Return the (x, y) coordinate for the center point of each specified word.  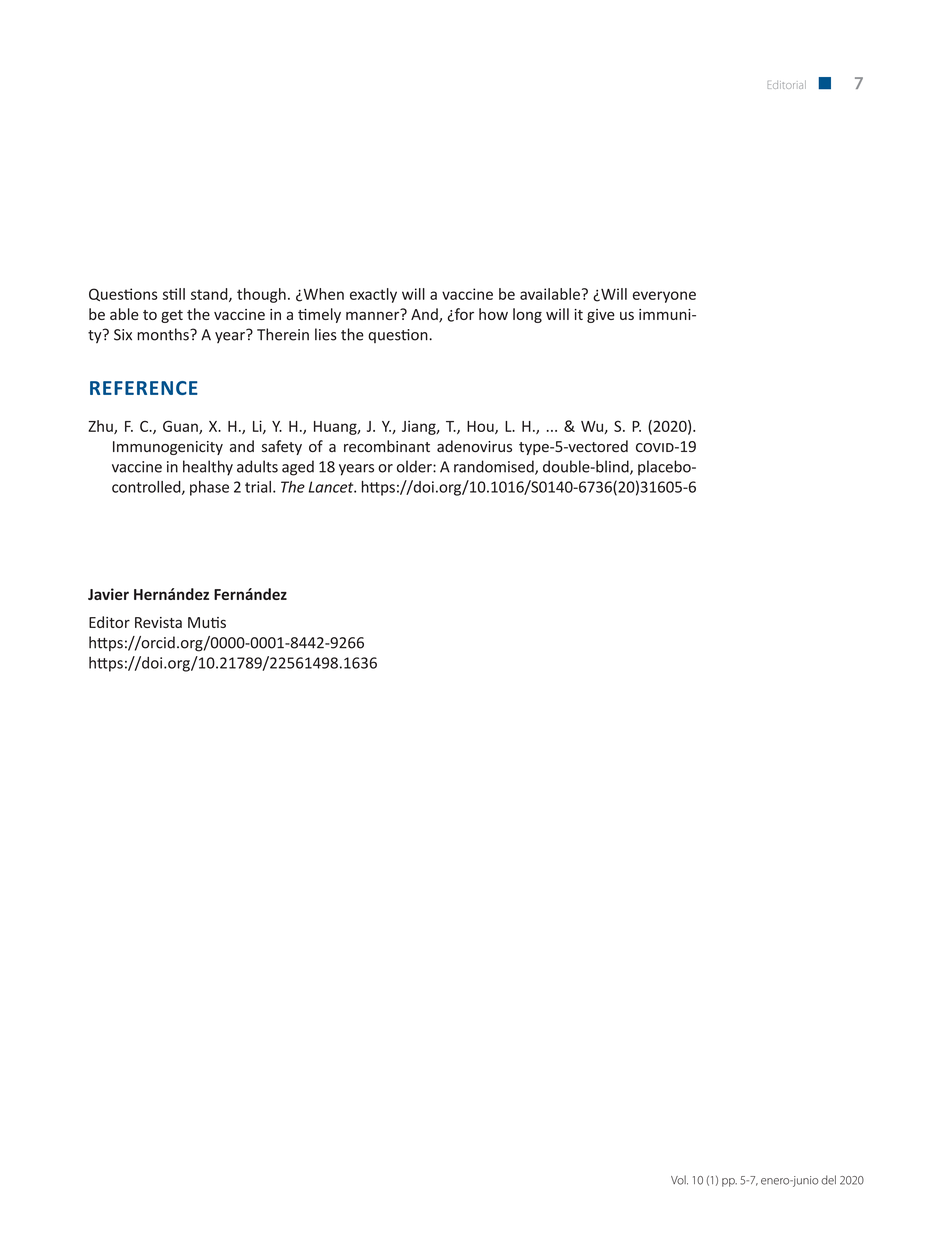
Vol (679, 1180)
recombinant (387, 446)
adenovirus (474, 446)
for (463, 315)
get (172, 316)
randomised (495, 467)
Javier (108, 594)
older (415, 466)
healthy (208, 468)
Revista (158, 622)
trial (258, 487)
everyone (664, 297)
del (828, 1180)
